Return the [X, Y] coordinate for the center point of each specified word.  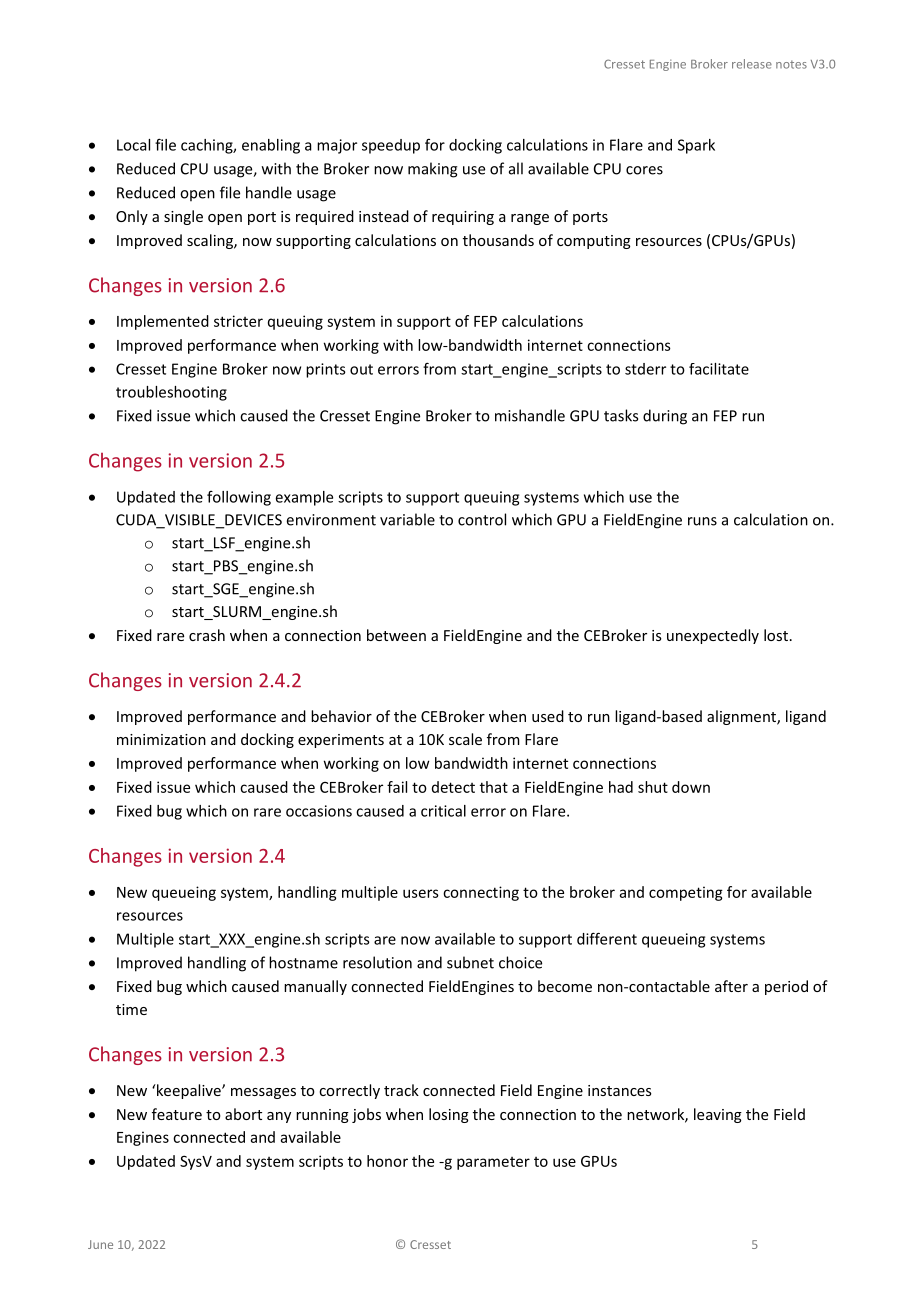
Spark [696, 146]
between [396, 635]
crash [207, 635]
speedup [391, 146]
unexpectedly [713, 636]
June [100, 1244]
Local [133, 145]
